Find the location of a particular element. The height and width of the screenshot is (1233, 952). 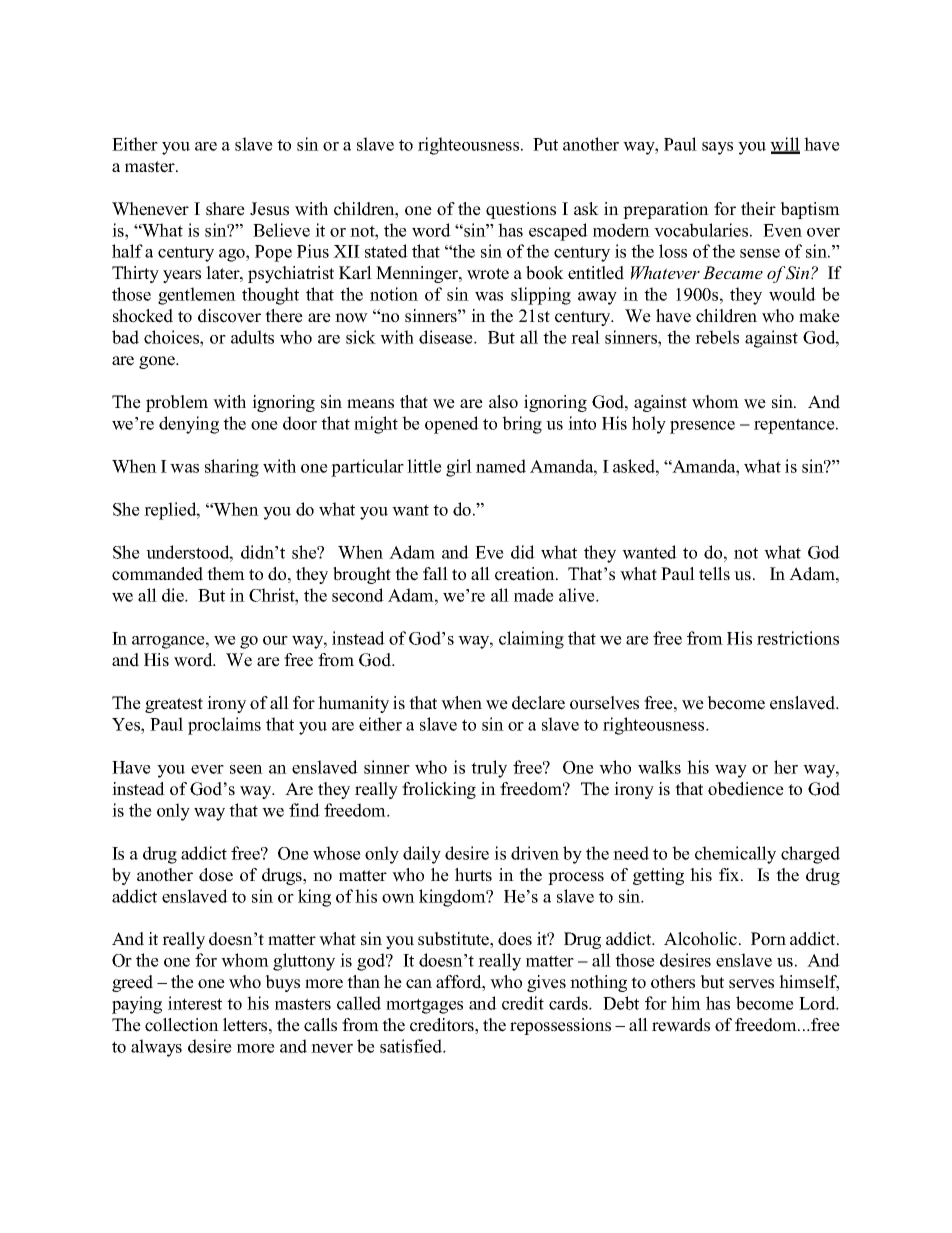

also is located at coordinates (503, 402).
